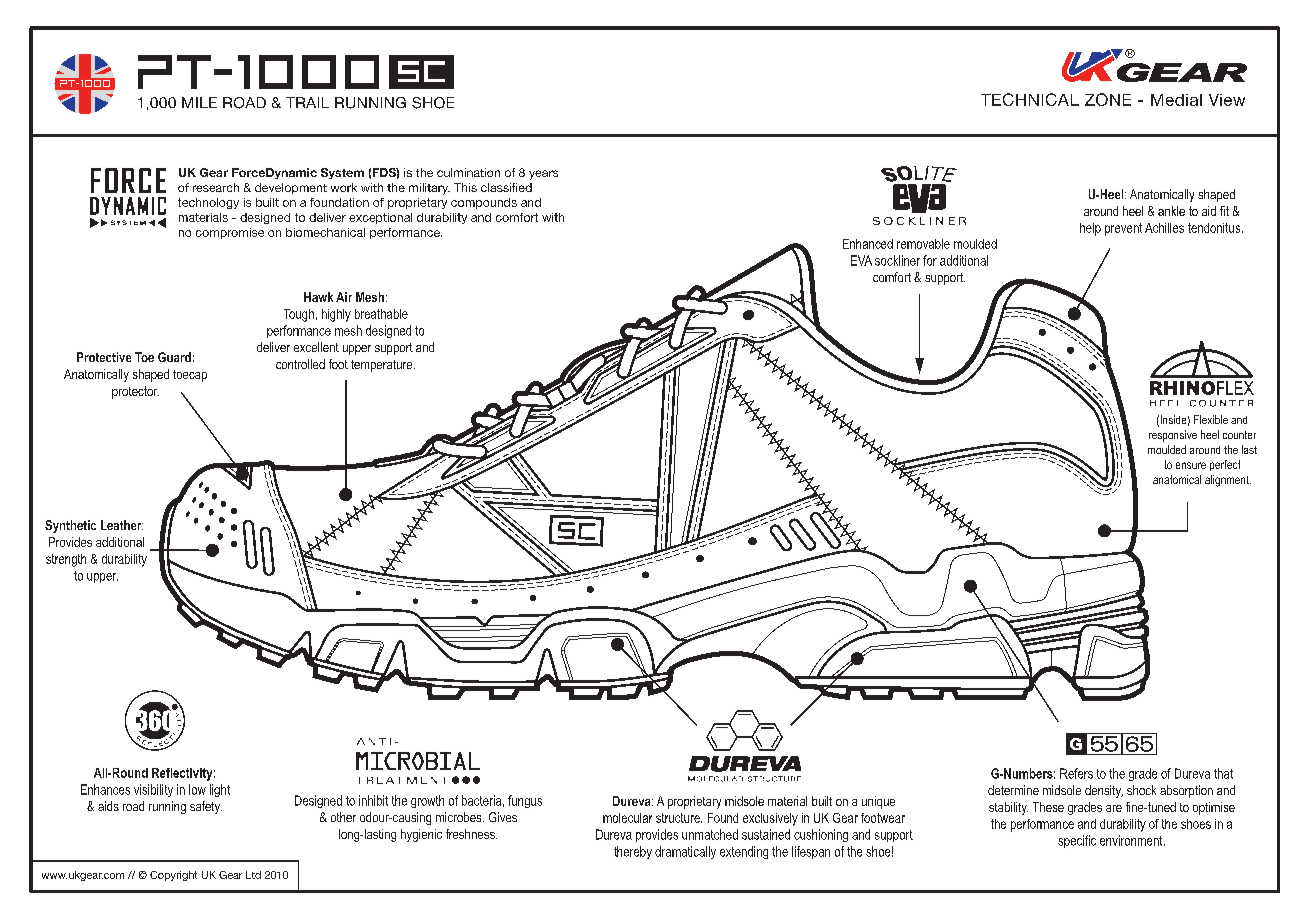 This page has width=1308, height=924. I want to click on thereby, so click(633, 852).
